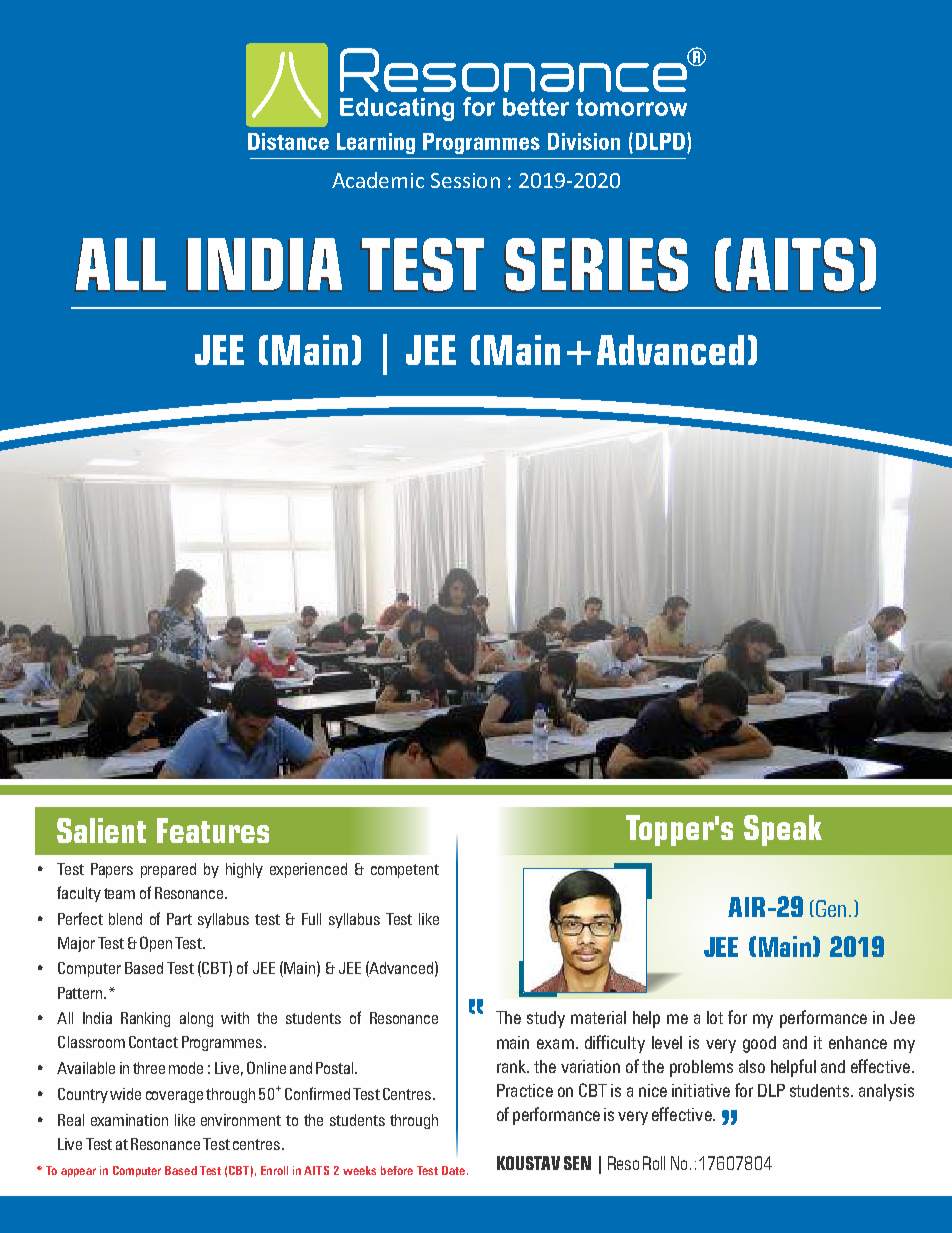 Image resolution: width=952 pixels, height=1233 pixels. Describe the element at coordinates (455, 1170) in the screenshot. I see `Date` at that location.
